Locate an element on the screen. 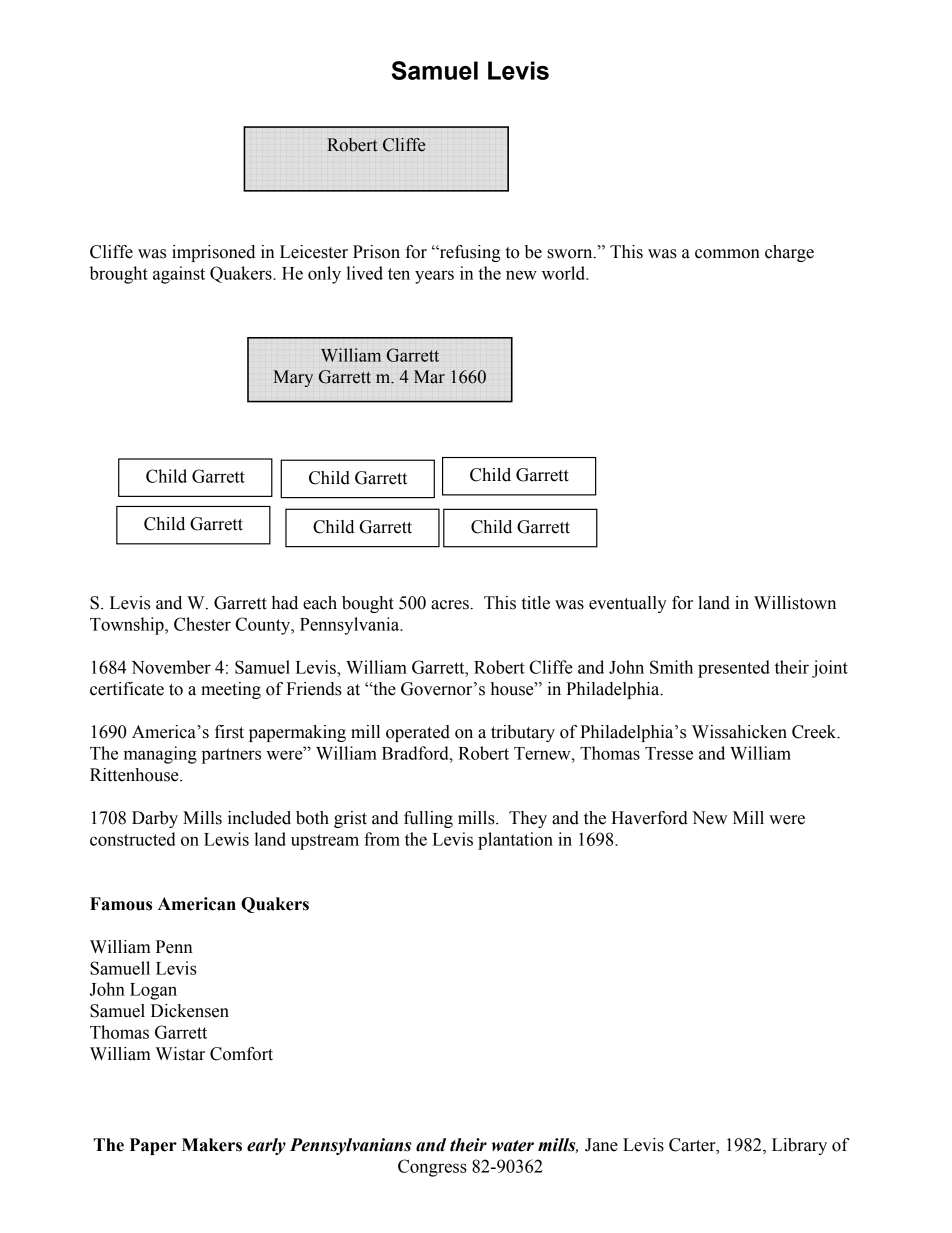 This screenshot has width=952, height=1233. plantation is located at coordinates (515, 841).
